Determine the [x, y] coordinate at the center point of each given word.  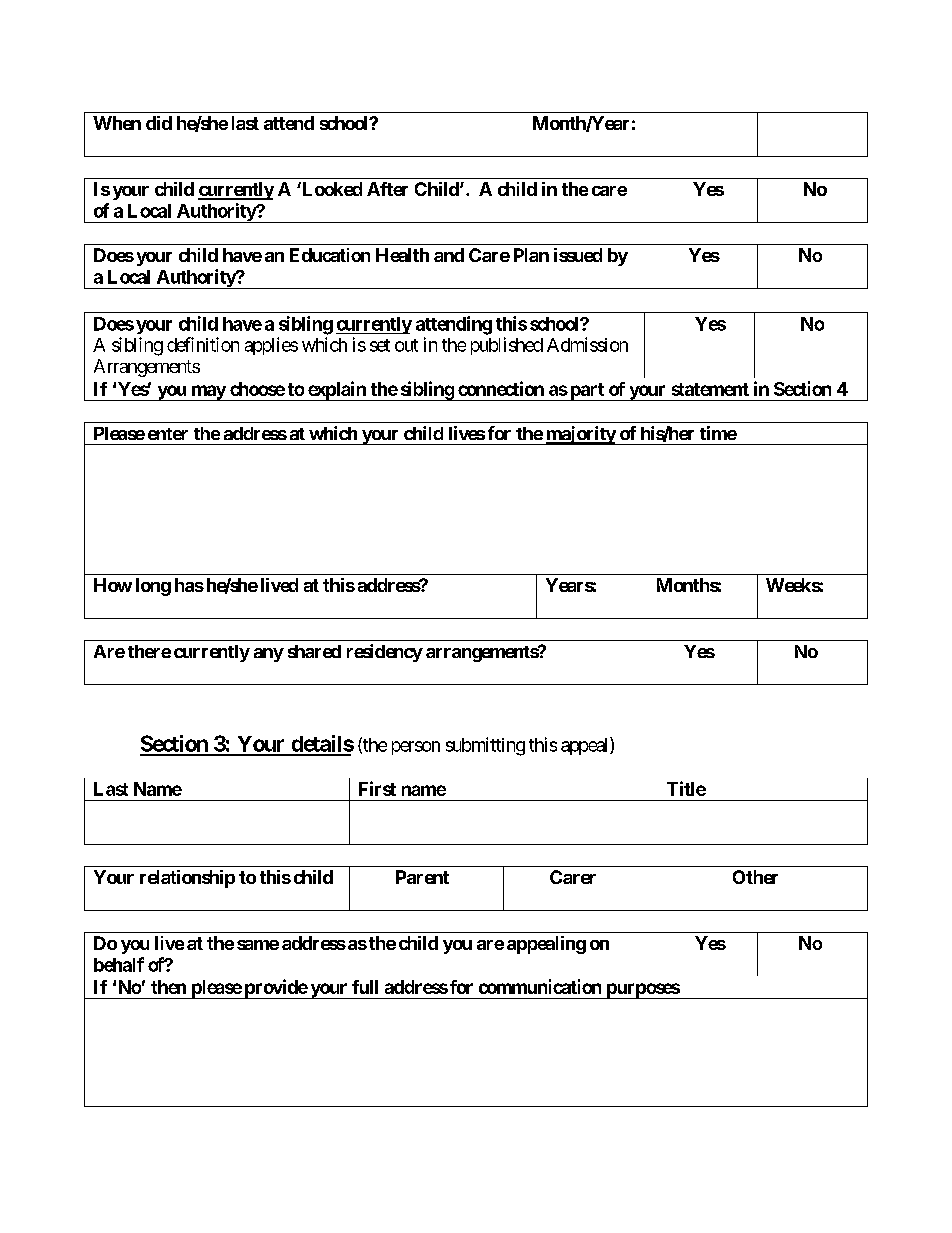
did [159, 123]
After [387, 189]
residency [385, 653]
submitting [485, 746]
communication [540, 986]
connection [501, 388]
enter [168, 434]
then [168, 987]
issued [578, 255]
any [269, 655]
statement [710, 389]
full [365, 987]
